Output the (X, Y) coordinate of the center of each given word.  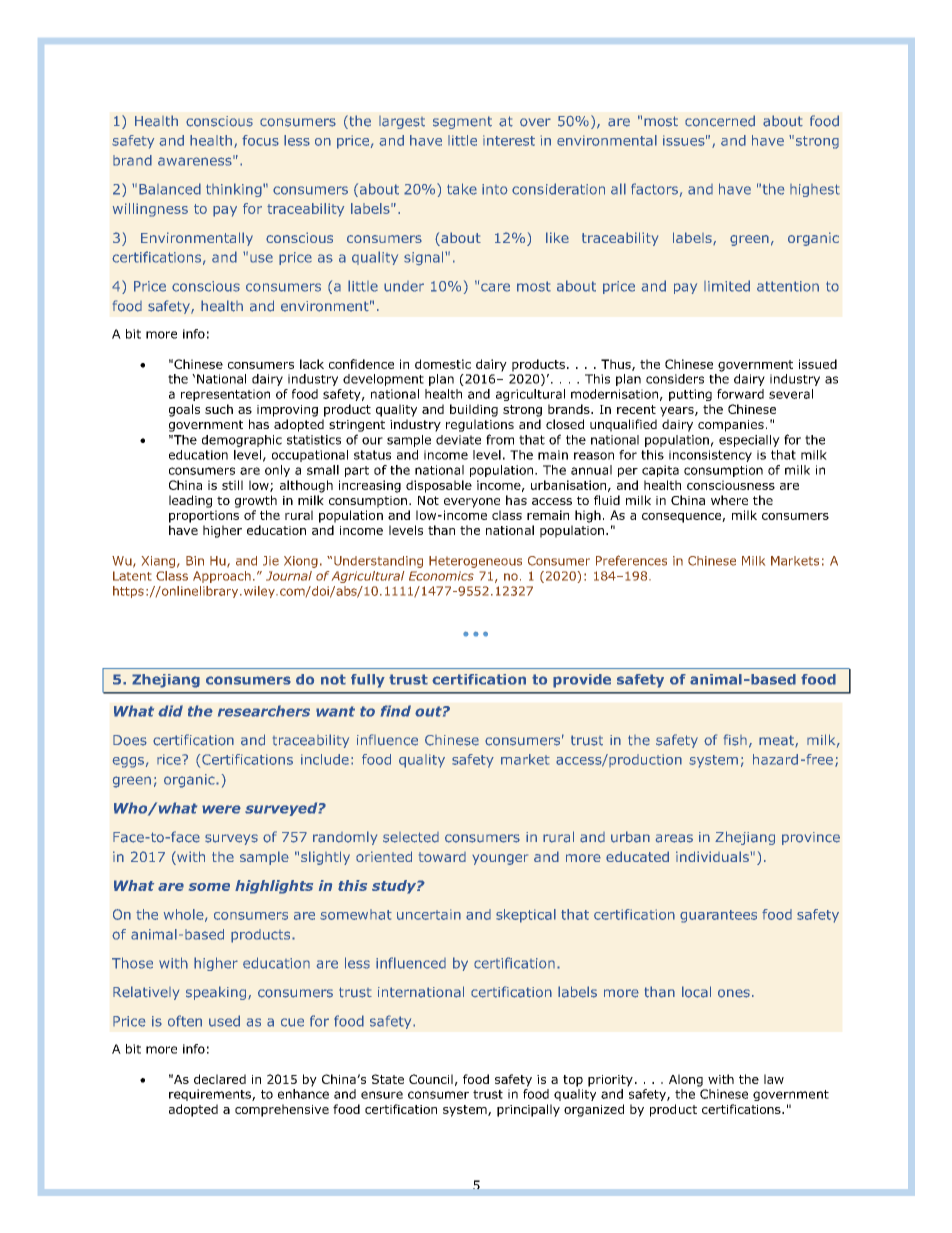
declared (220, 1079)
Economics (441, 576)
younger (500, 859)
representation (225, 395)
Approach (222, 577)
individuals (712, 856)
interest (509, 140)
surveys (231, 839)
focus (260, 140)
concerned (720, 121)
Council (431, 1079)
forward (740, 394)
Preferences (631, 560)
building (474, 410)
